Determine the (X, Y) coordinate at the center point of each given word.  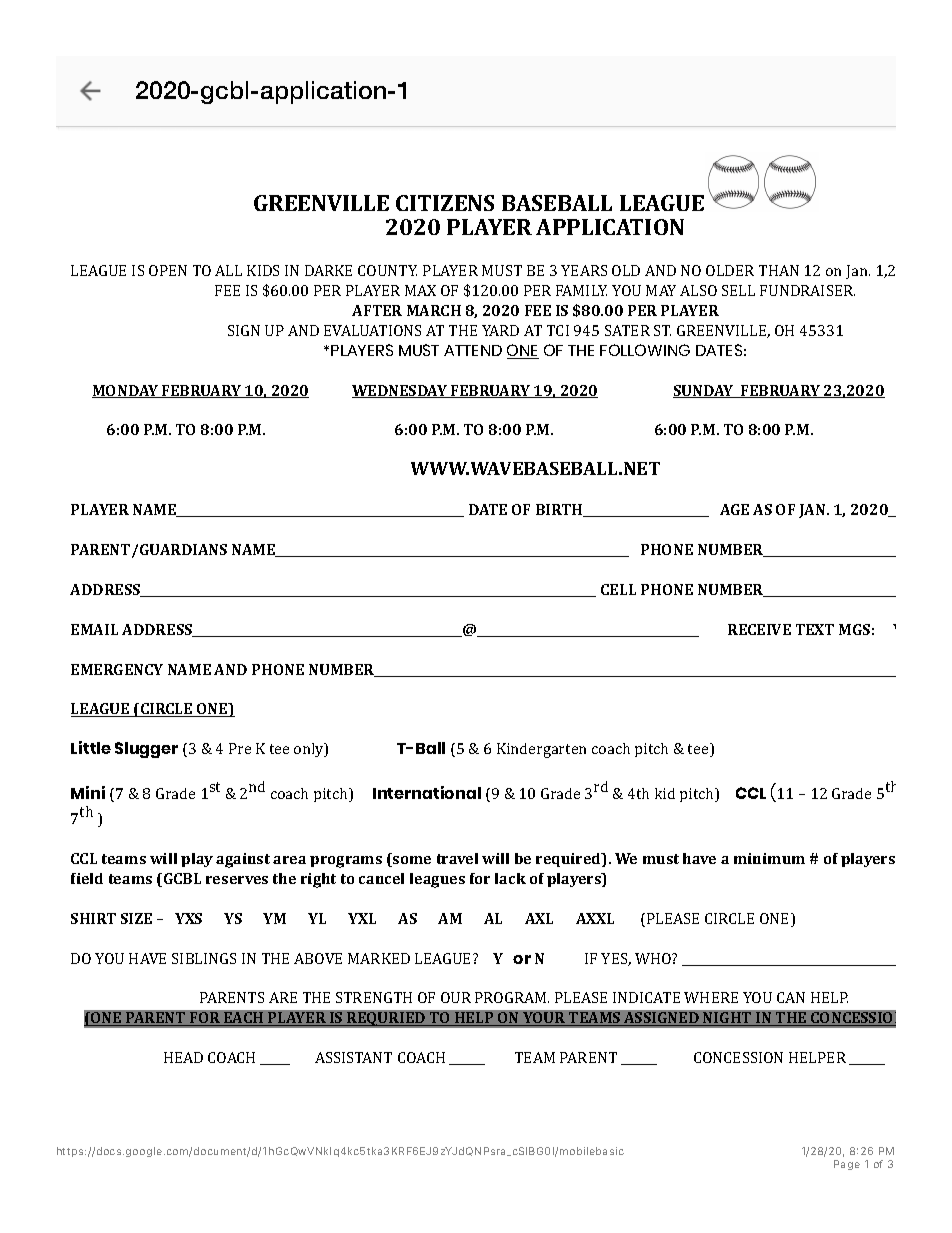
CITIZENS (445, 203)
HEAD (183, 1057)
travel (457, 858)
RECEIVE (759, 629)
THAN (779, 270)
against (243, 860)
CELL (618, 589)
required (569, 860)
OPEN (168, 270)
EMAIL (94, 629)
